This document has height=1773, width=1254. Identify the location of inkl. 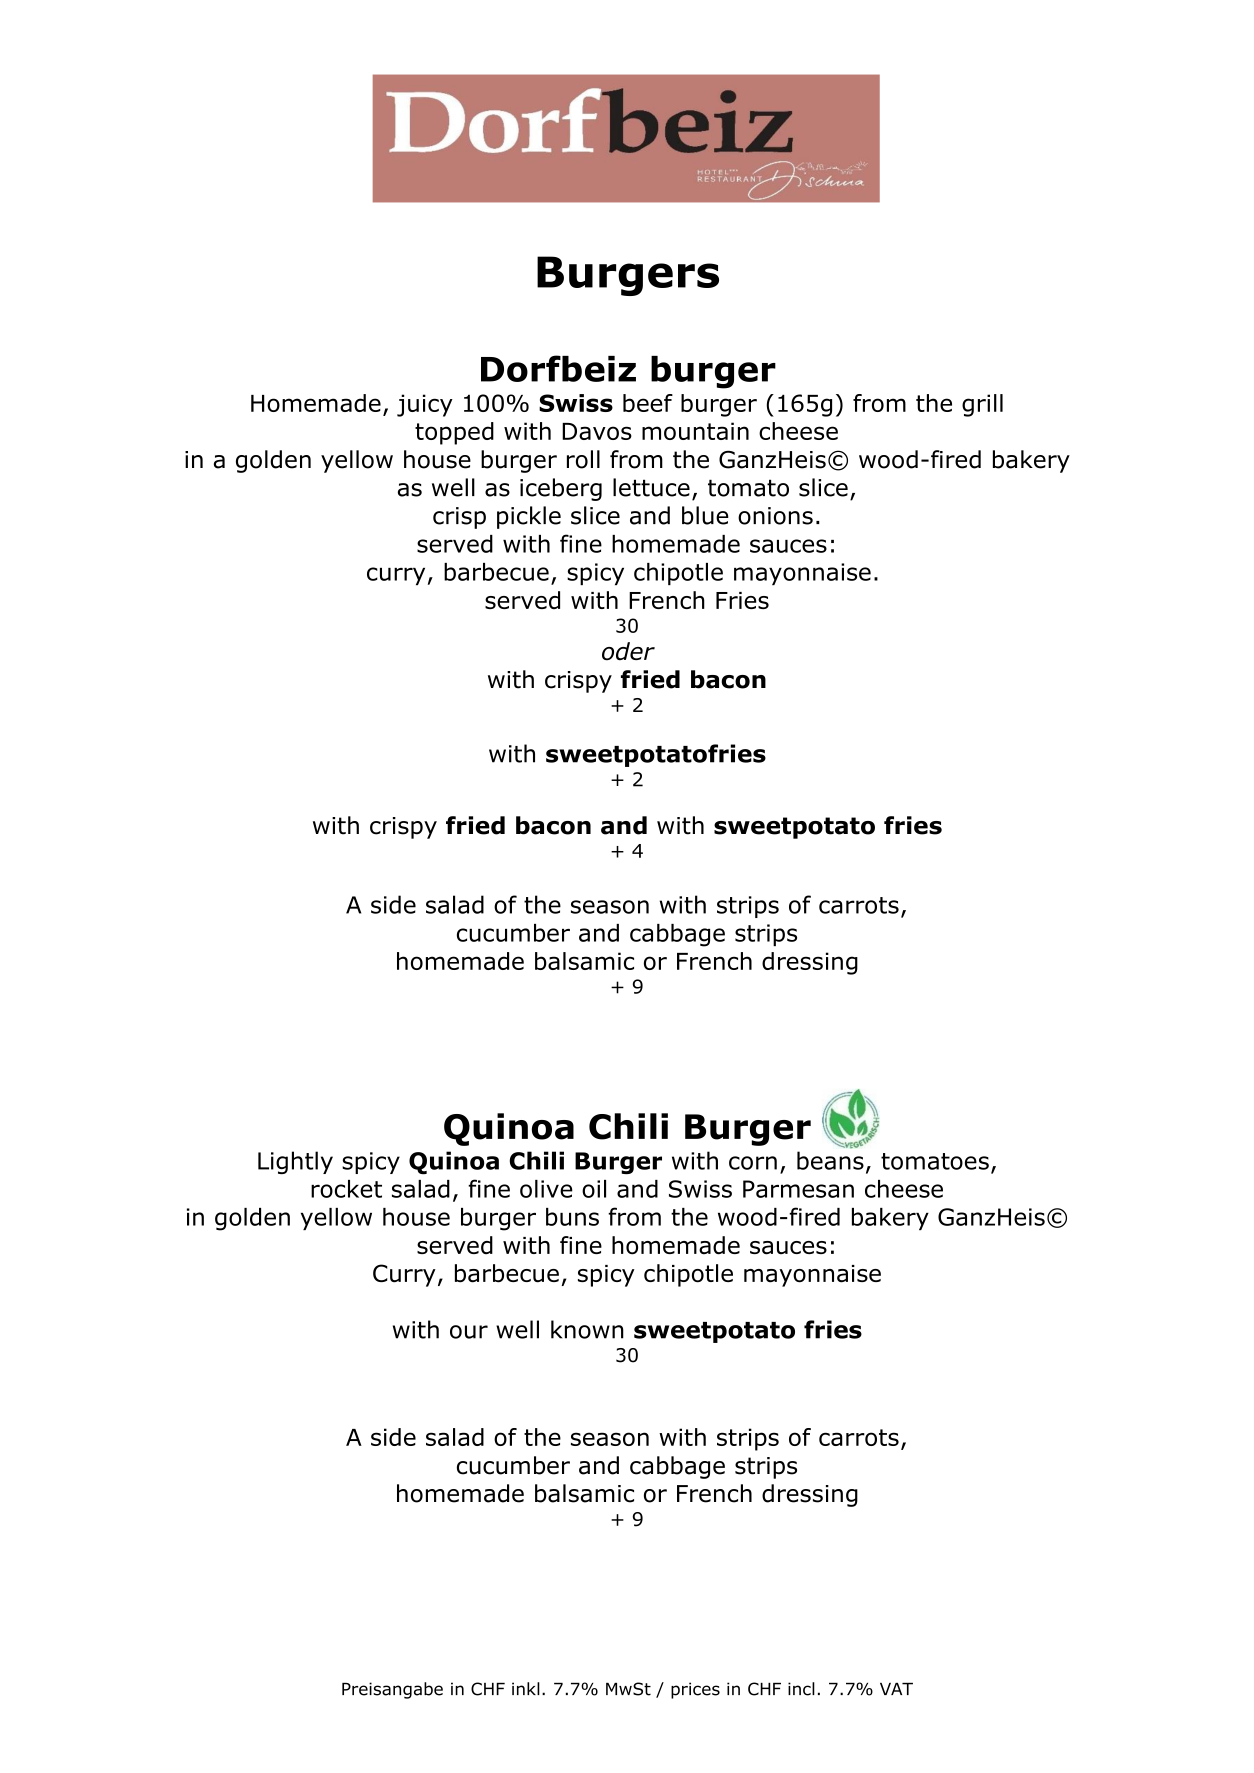
(526, 1688).
